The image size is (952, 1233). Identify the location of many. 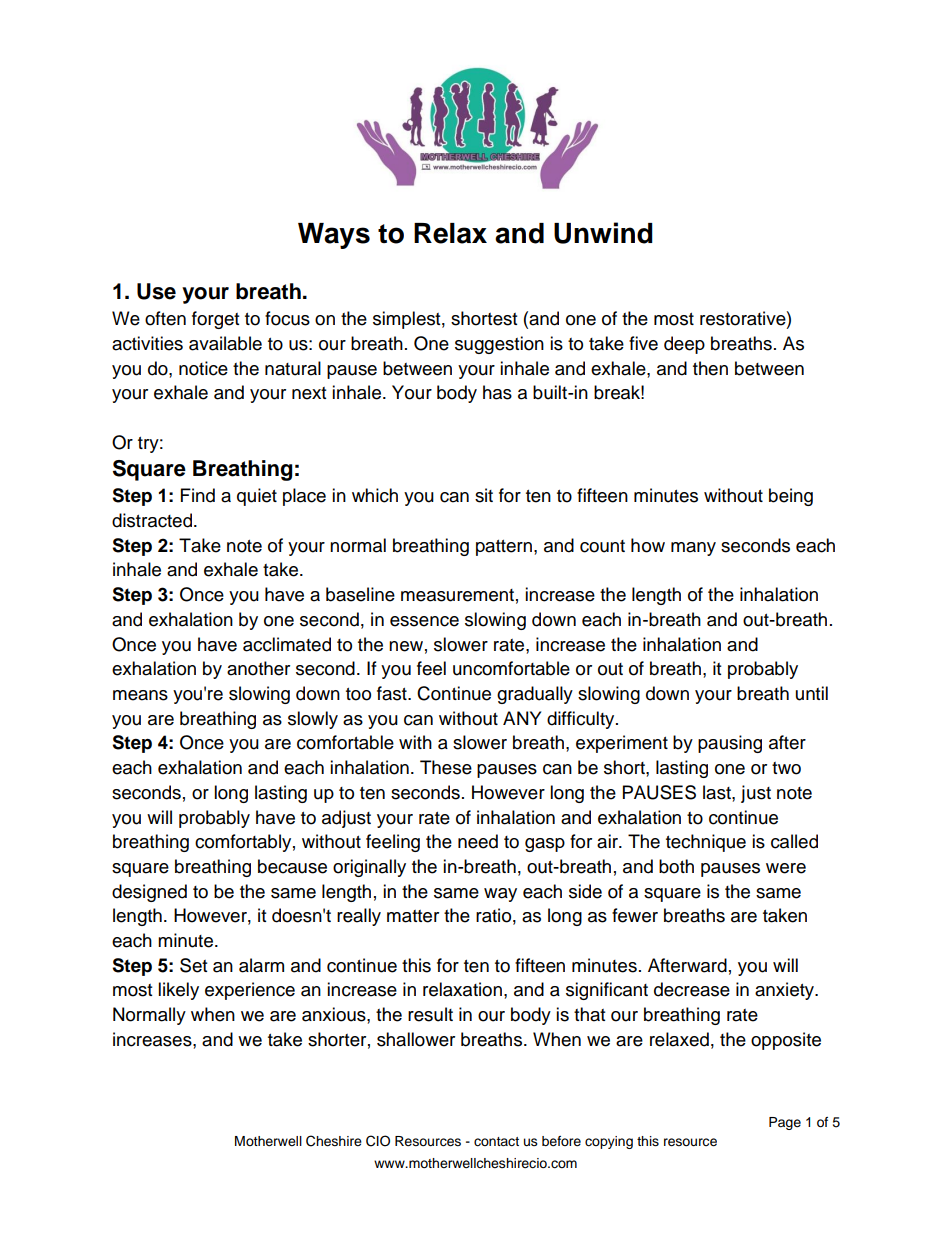
(693, 549).
